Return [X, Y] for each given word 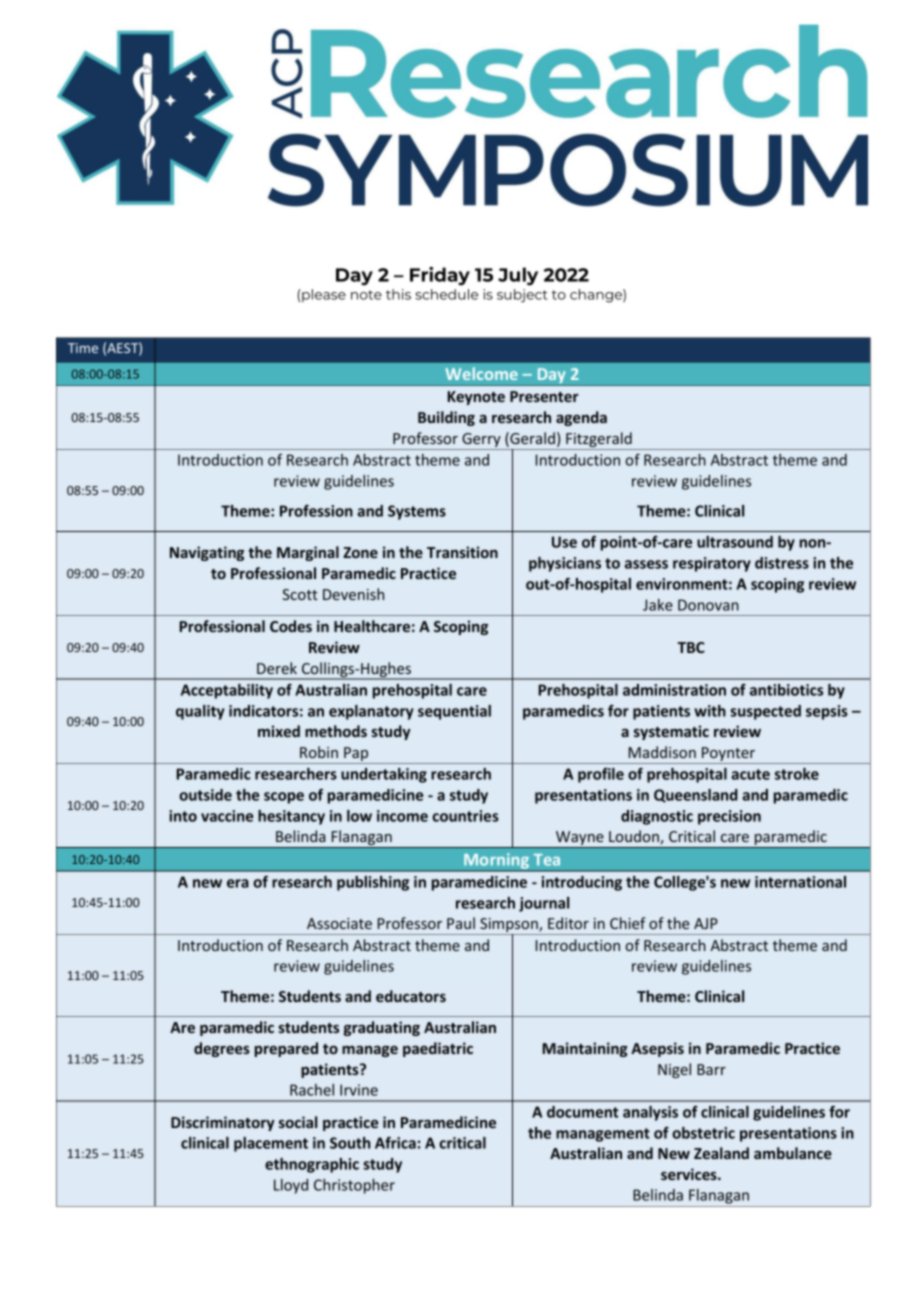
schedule [446, 294]
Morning [497, 862]
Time [83, 348]
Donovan [708, 605]
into [183, 816]
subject [522, 296]
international [800, 882]
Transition [462, 552]
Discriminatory [223, 1123]
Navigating [207, 553]
